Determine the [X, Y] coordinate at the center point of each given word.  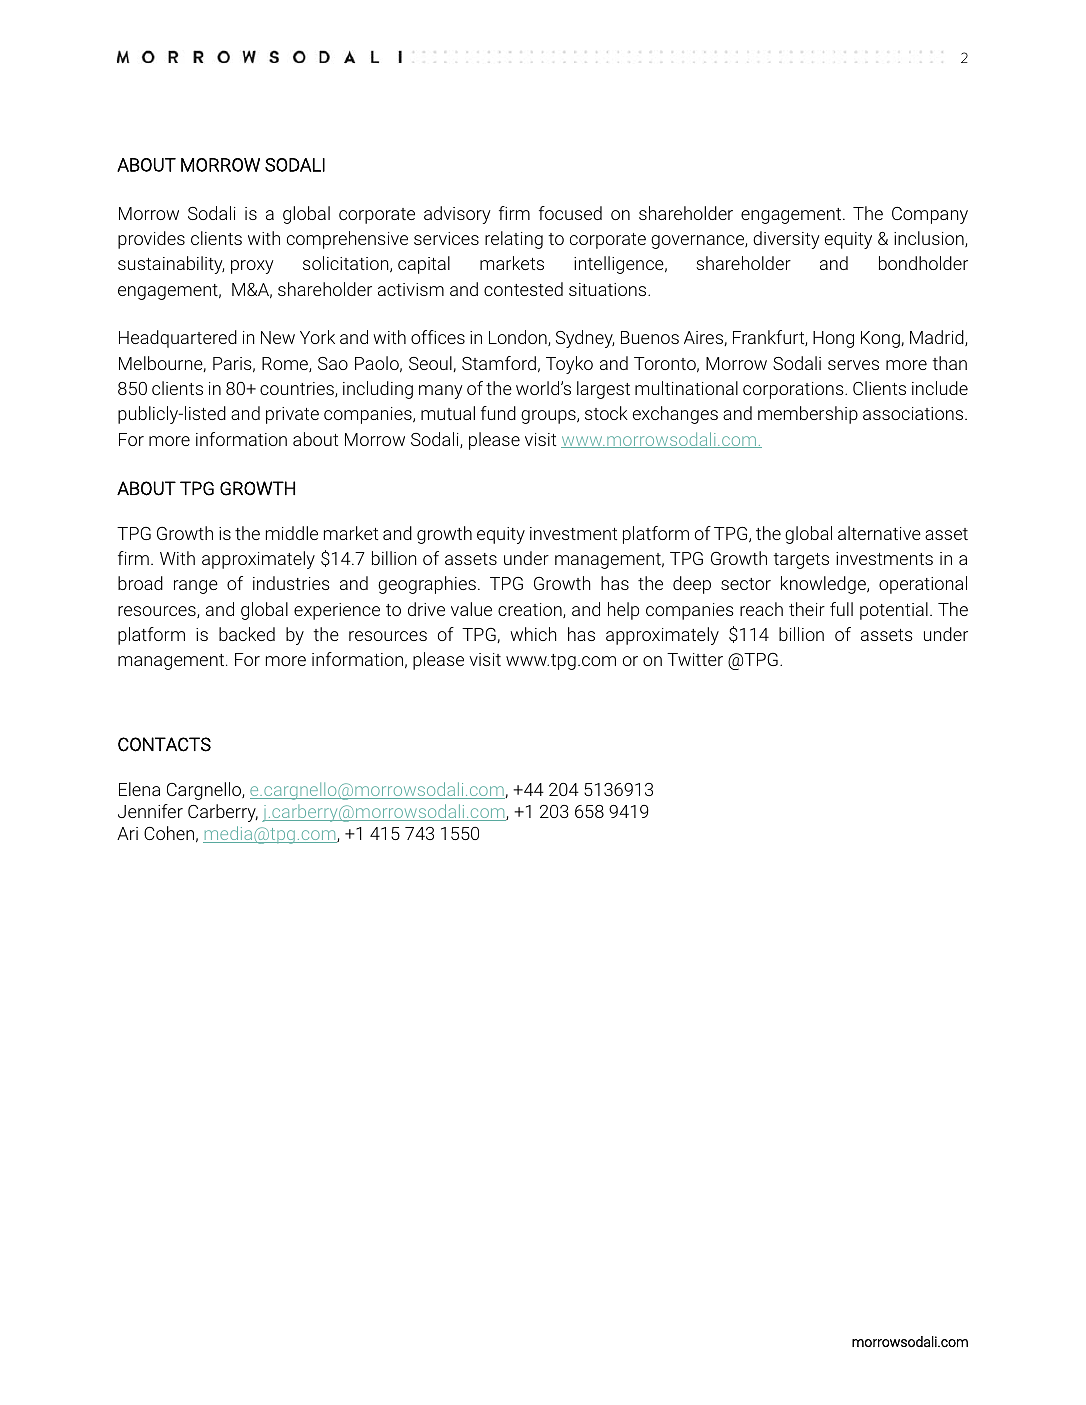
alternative [879, 533]
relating [514, 240]
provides [151, 240]
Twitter [695, 659]
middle [292, 533]
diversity [786, 240]
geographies [427, 585]
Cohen [169, 833]
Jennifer [150, 811]
